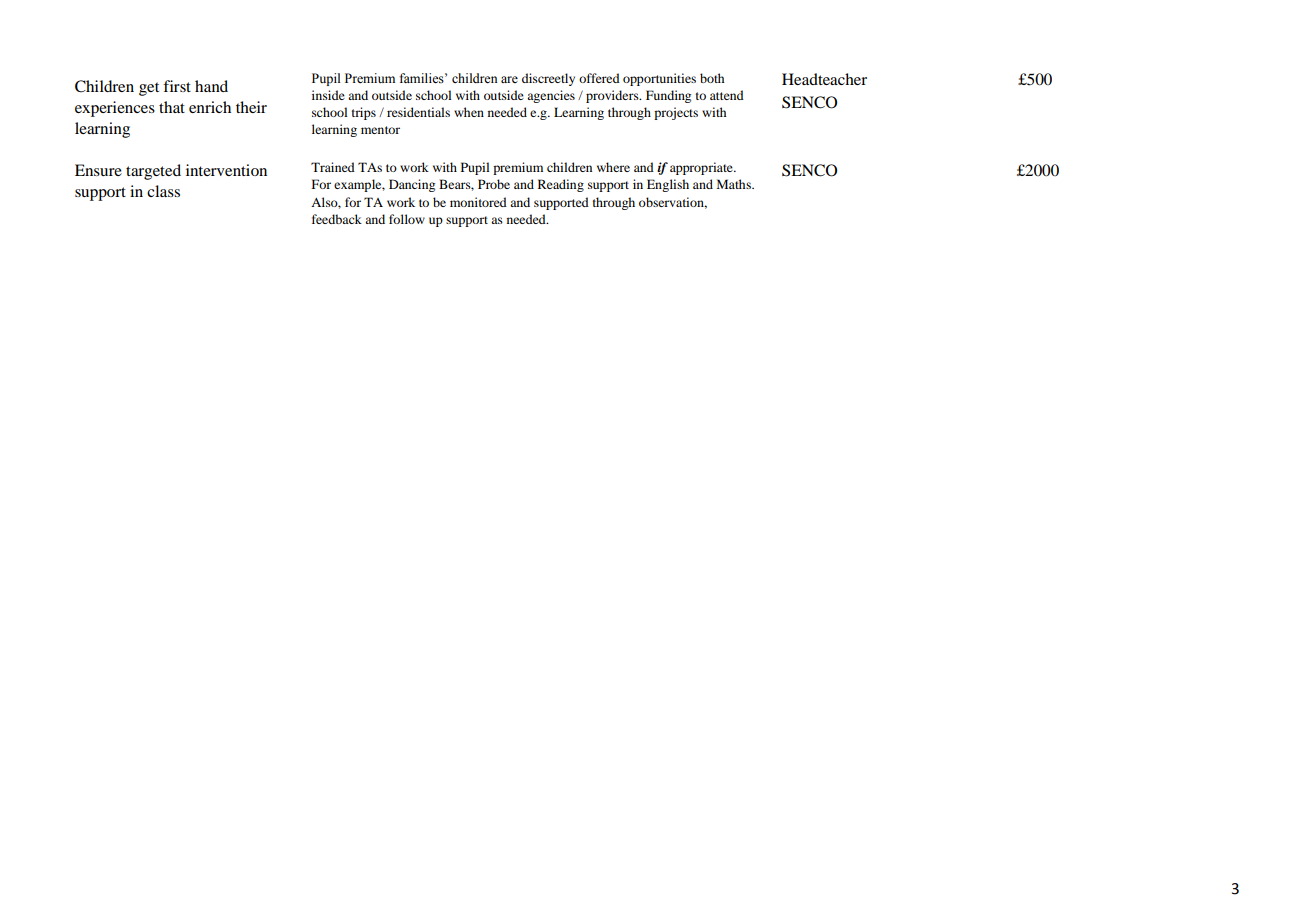  Describe the element at coordinates (659, 79) in the screenshot. I see `opportunities` at that location.
